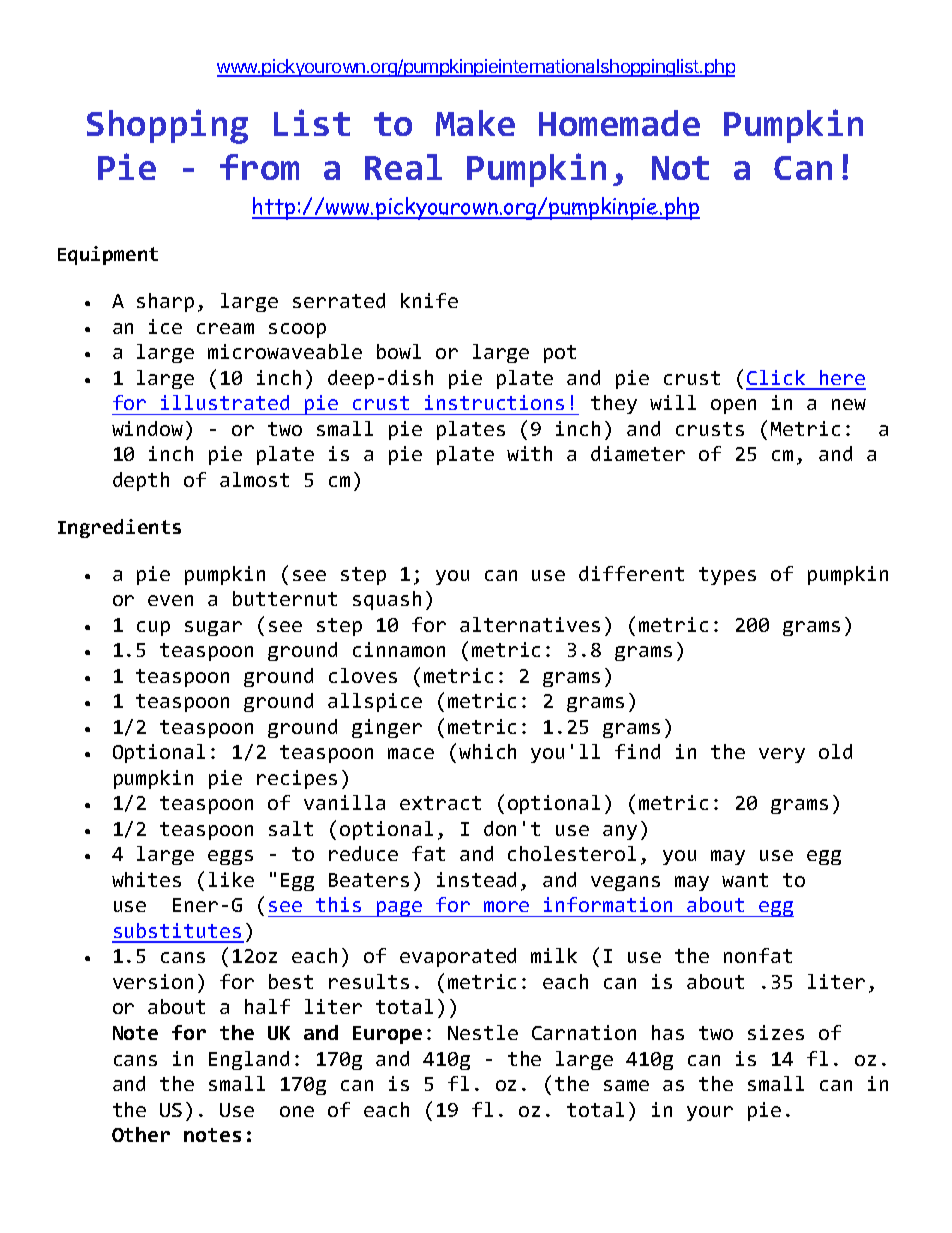 Image resolution: width=952 pixels, height=1233 pixels. Describe the element at coordinates (619, 123) in the image. I see `Homemade` at that location.
